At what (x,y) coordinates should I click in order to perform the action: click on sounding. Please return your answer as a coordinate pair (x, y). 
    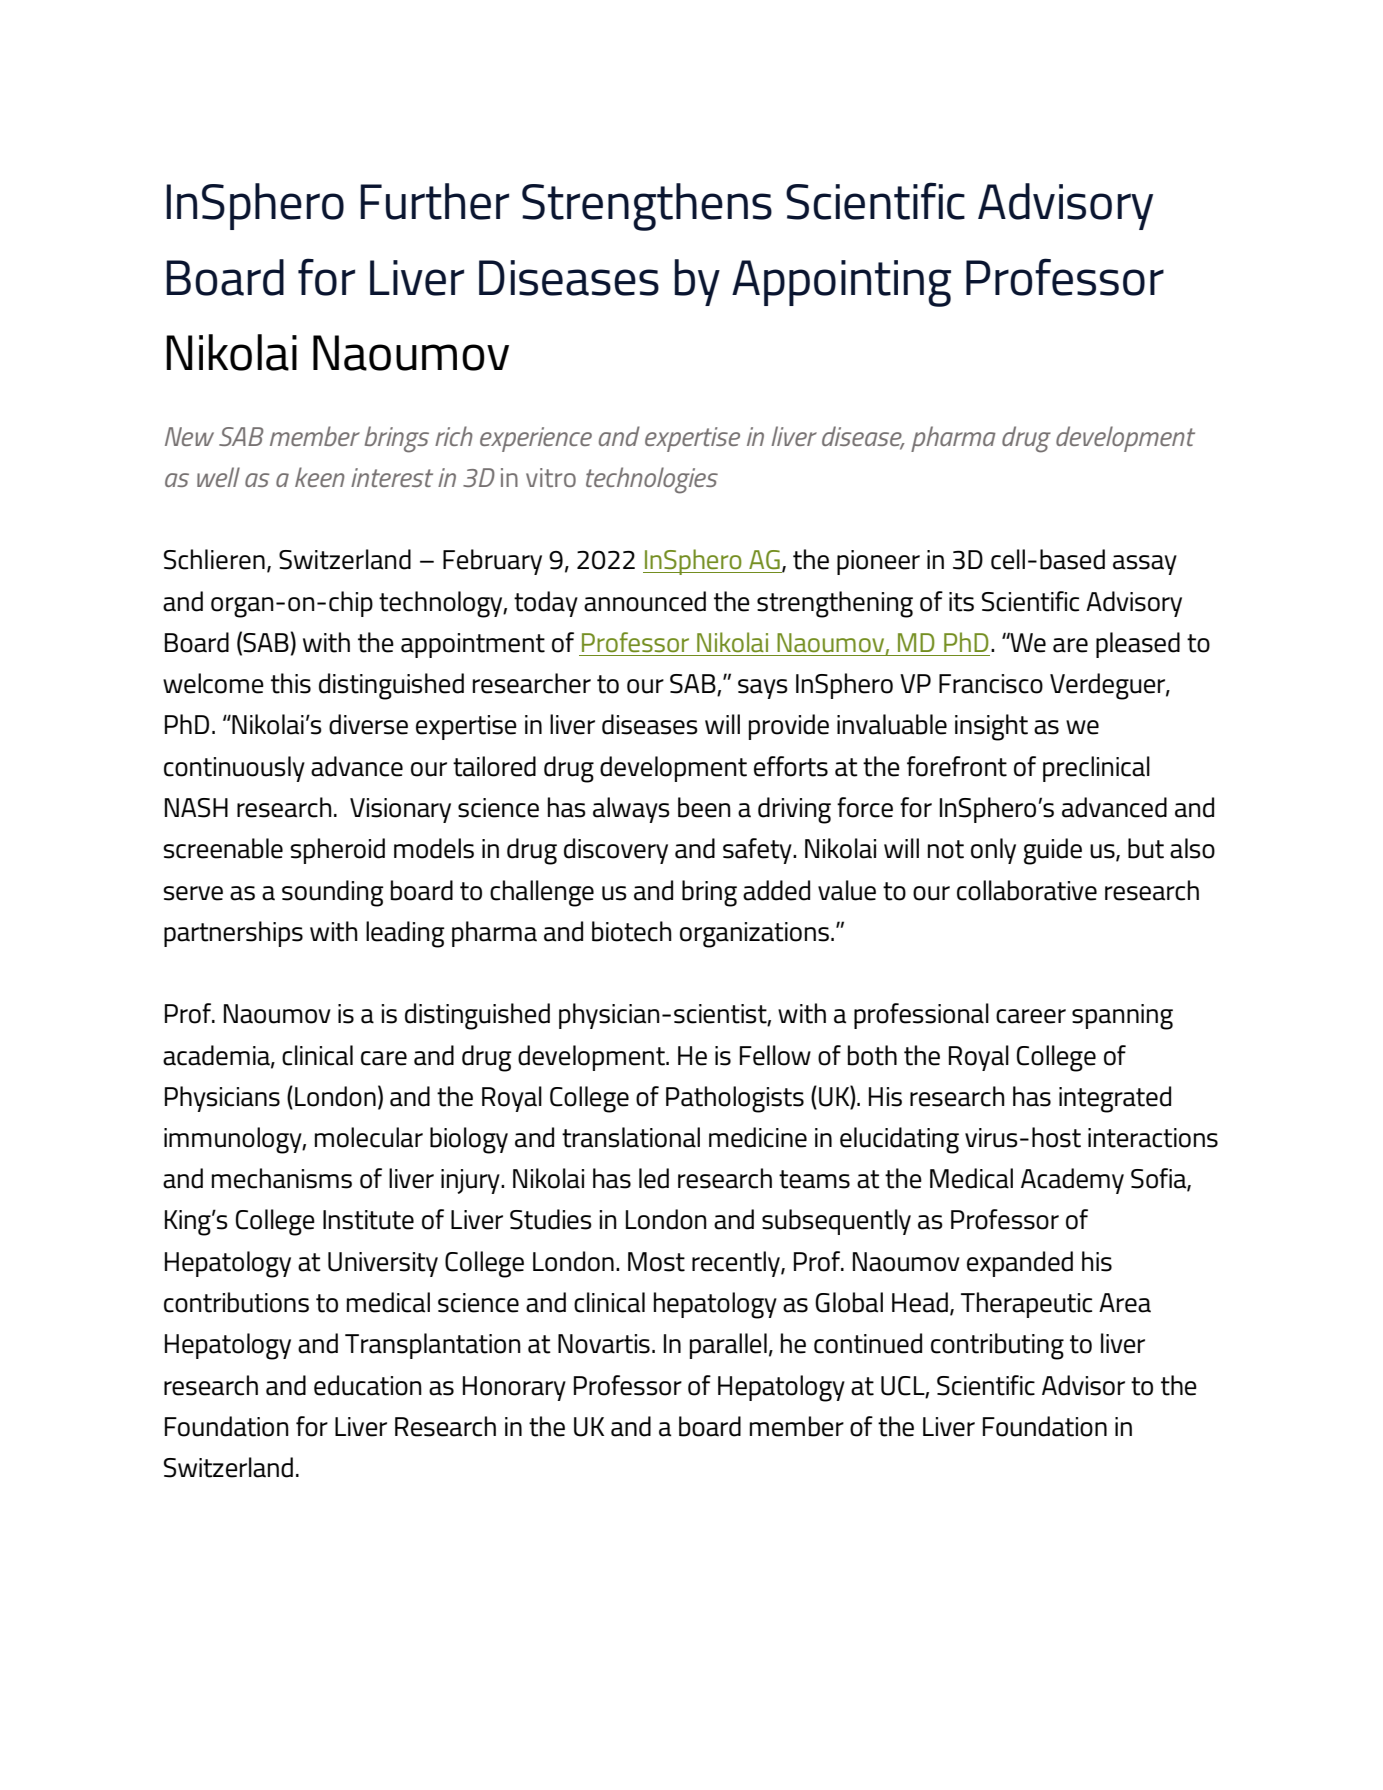
    Looking at the image, I should click on (333, 893).
